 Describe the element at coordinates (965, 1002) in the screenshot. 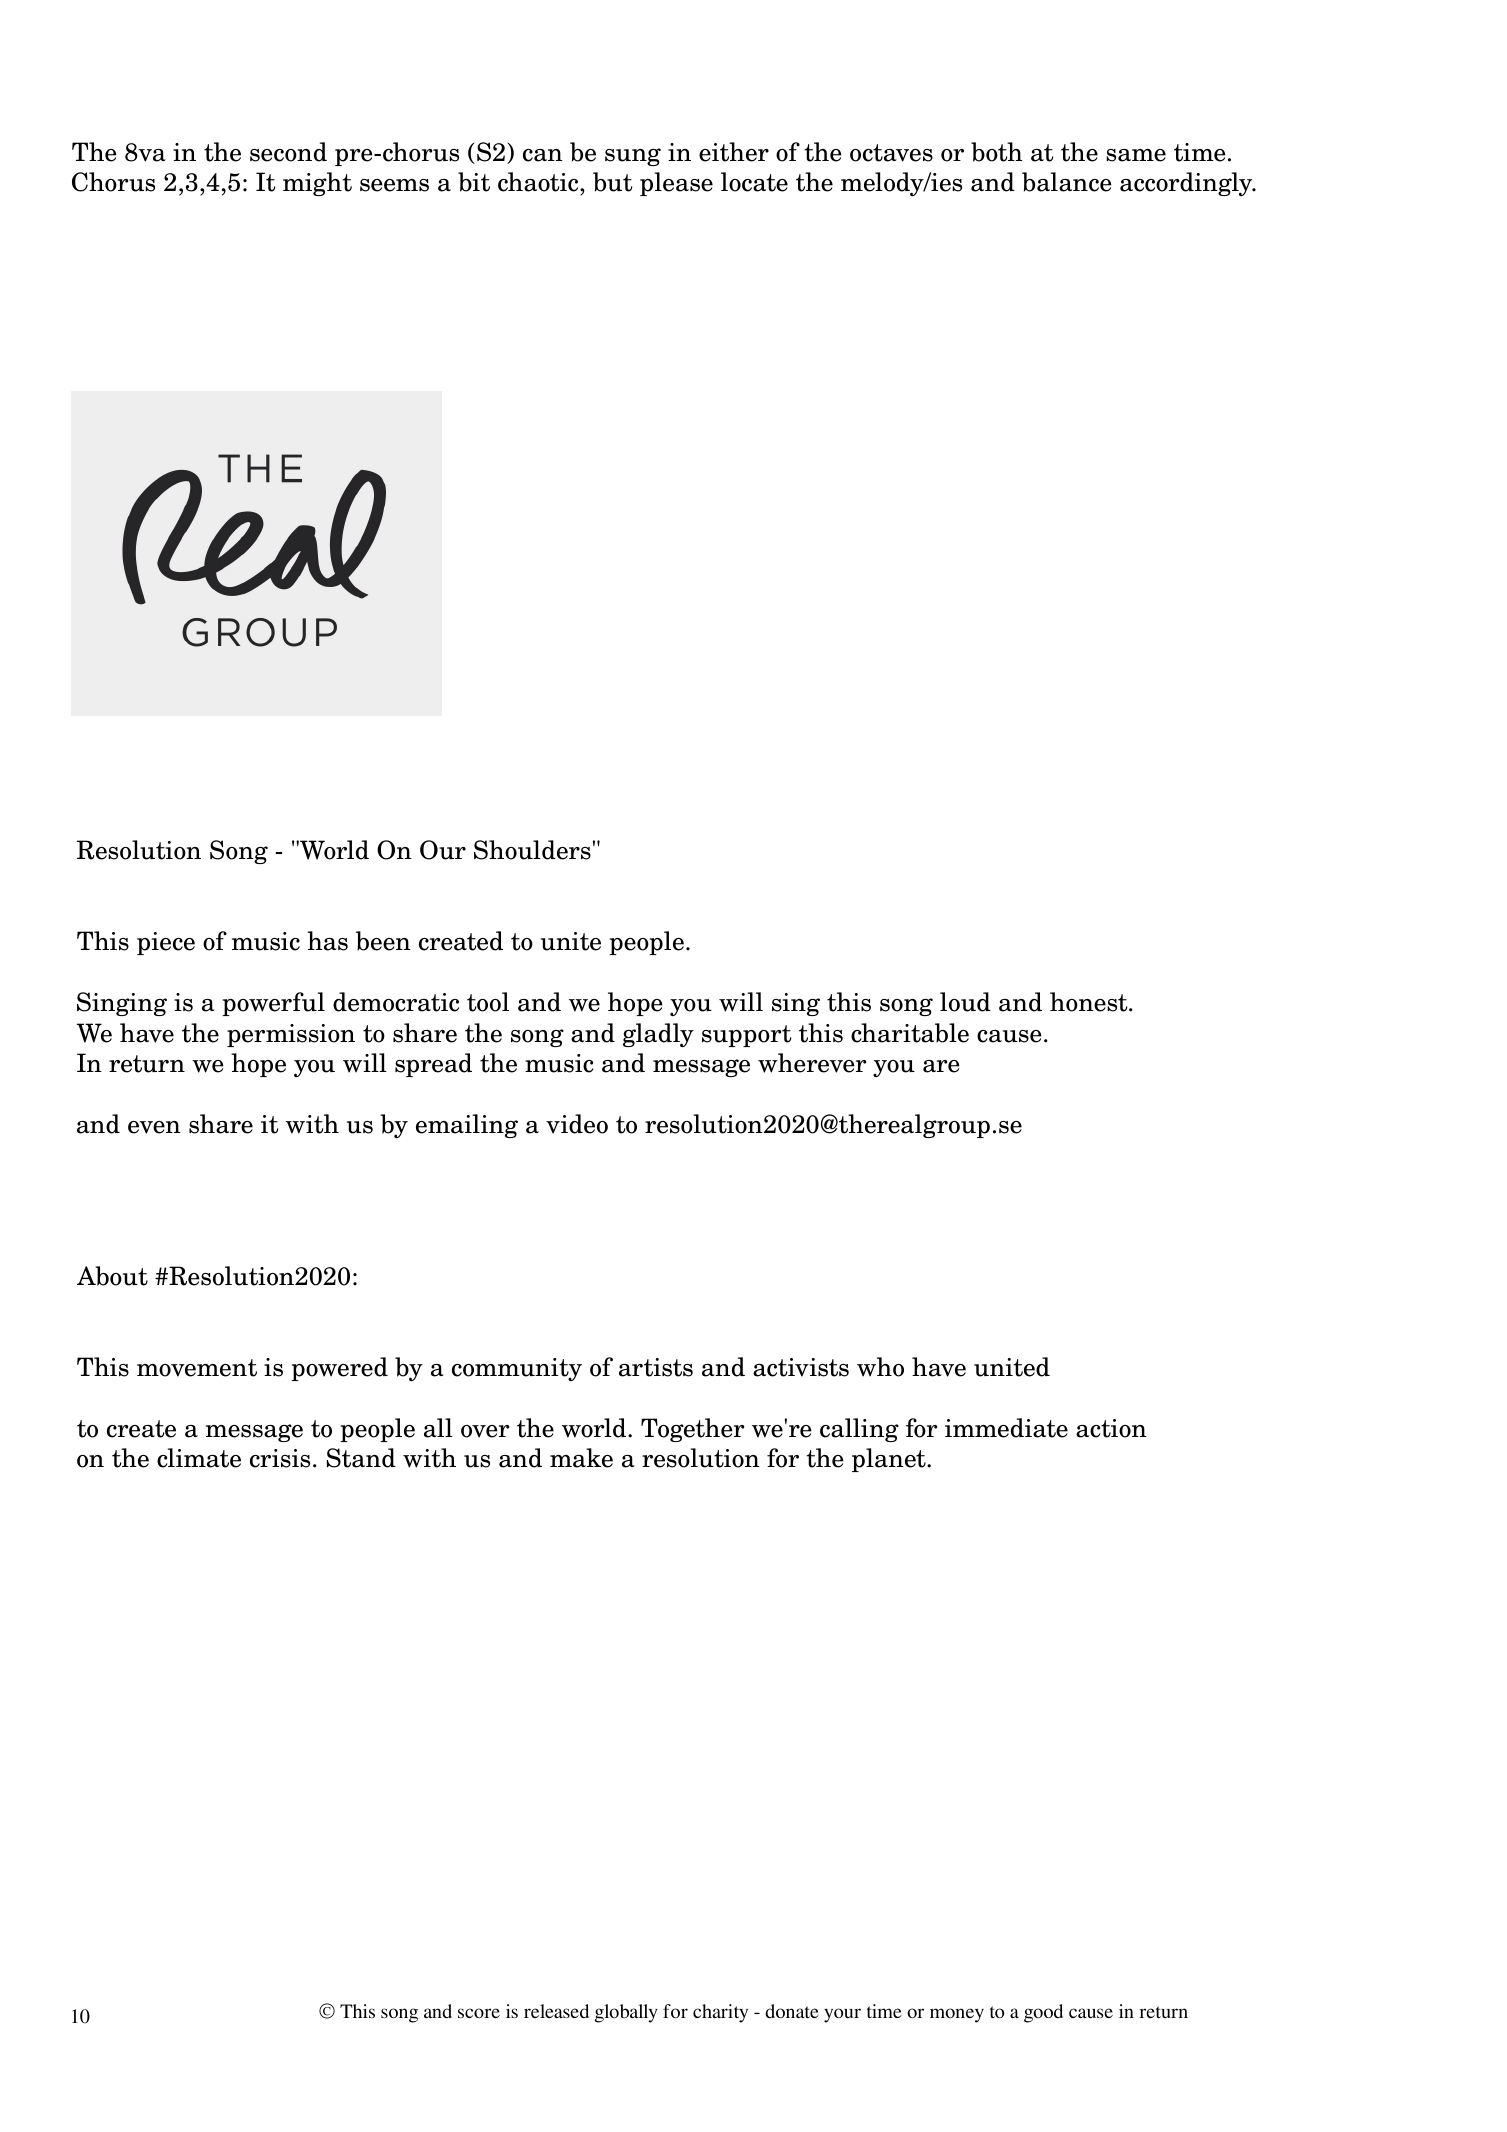

I see `loud` at that location.
